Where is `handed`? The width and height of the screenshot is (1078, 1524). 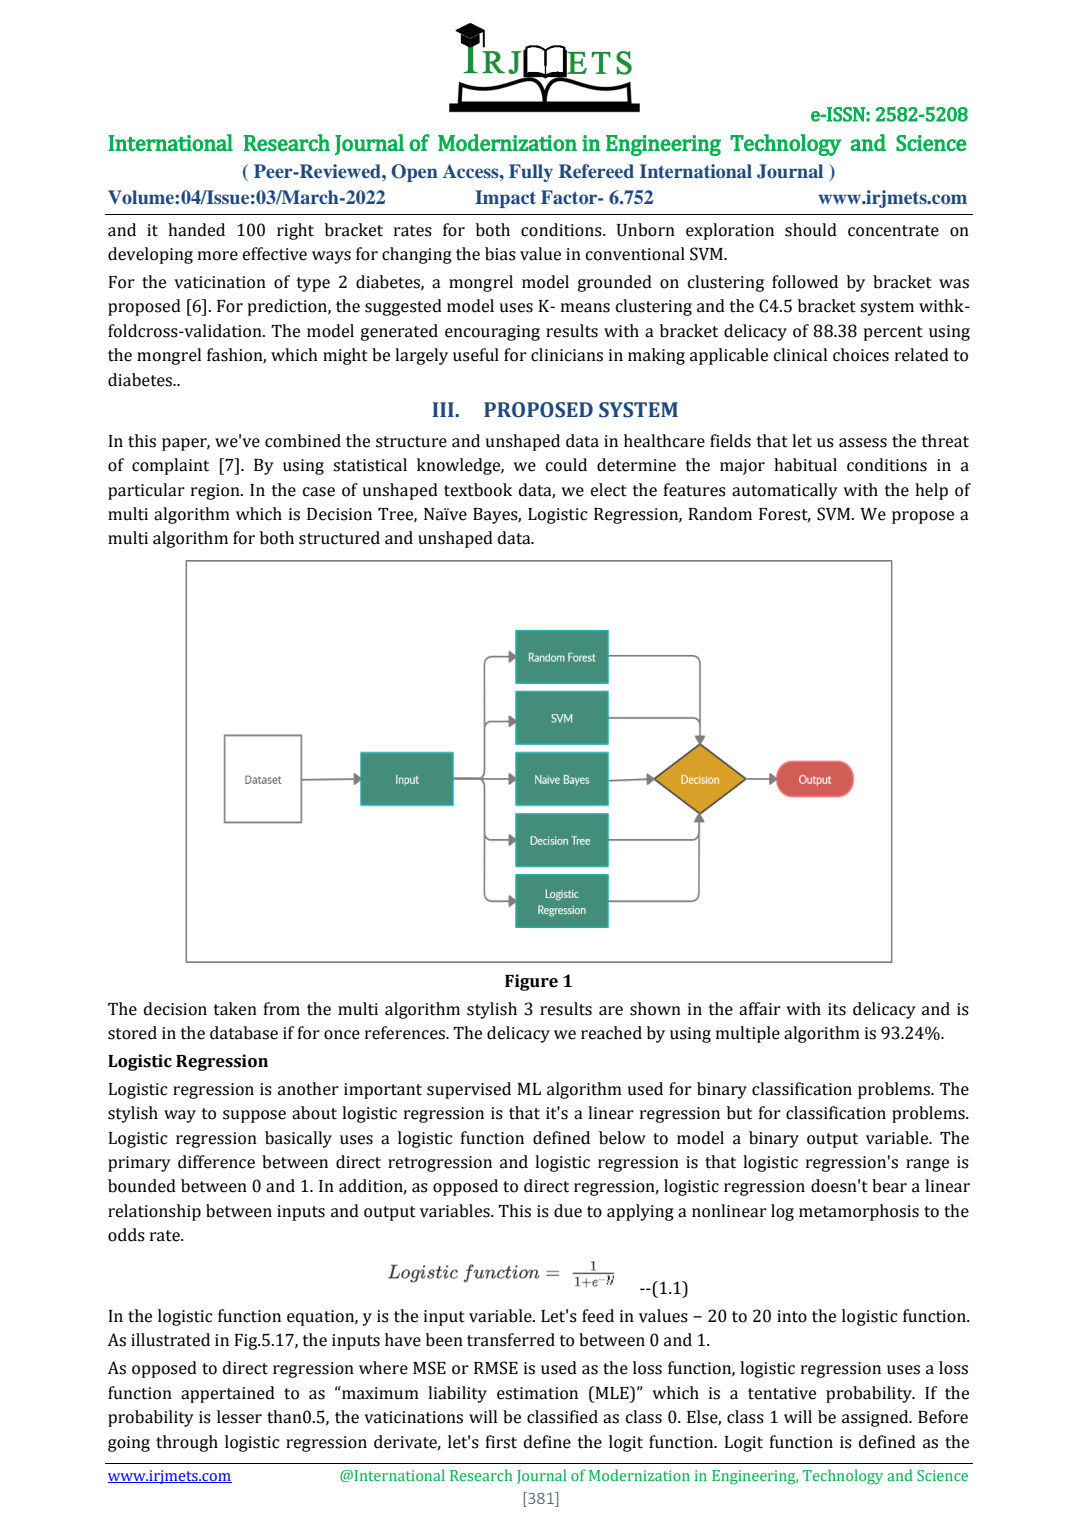
handed is located at coordinates (196, 230).
